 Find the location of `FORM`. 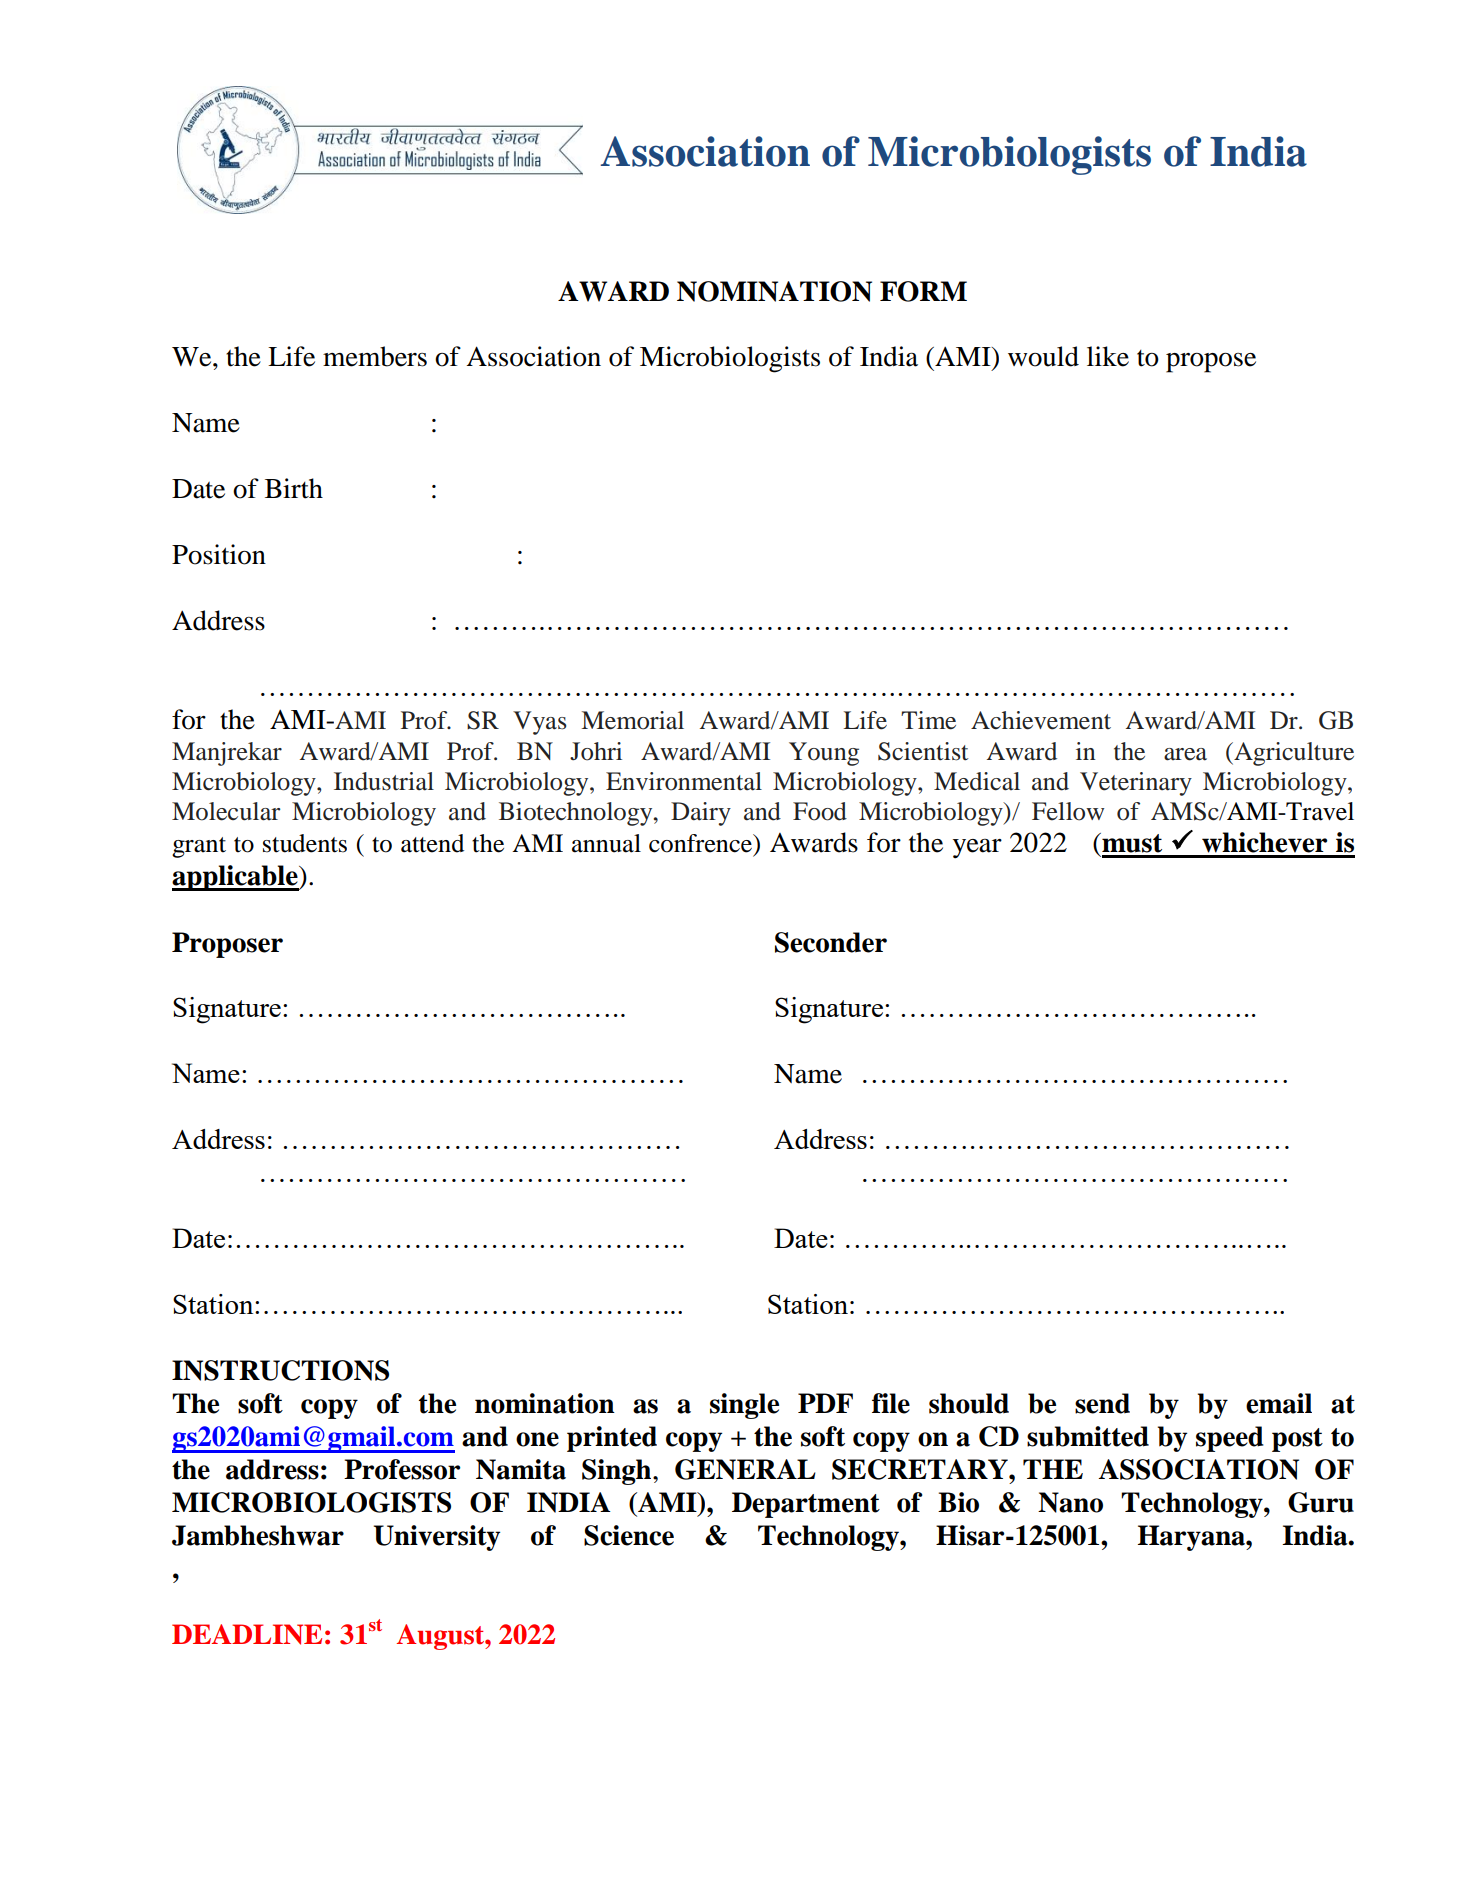

FORM is located at coordinates (923, 291).
